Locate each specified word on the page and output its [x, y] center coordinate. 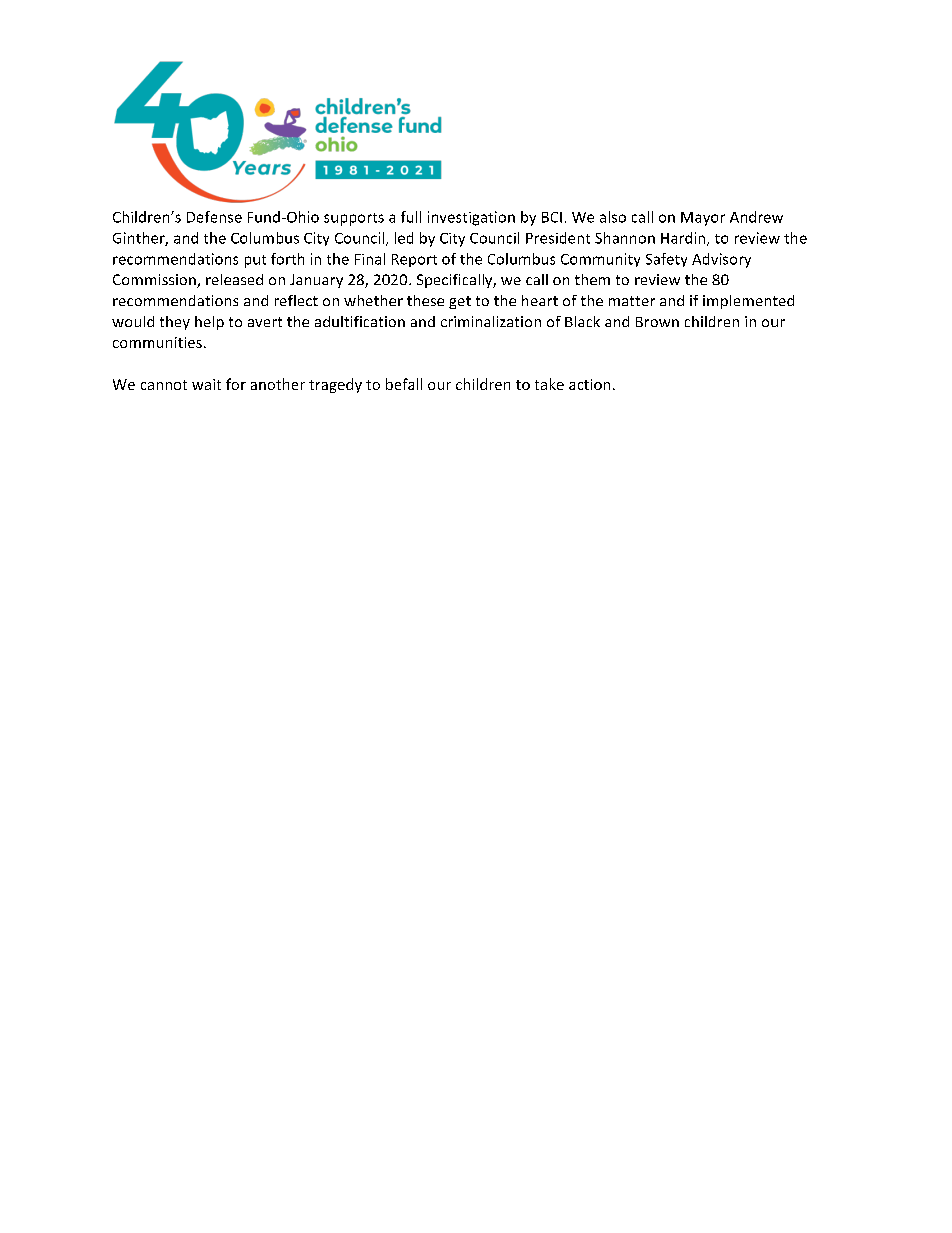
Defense [214, 217]
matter [632, 301]
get [460, 302]
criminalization [491, 321]
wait [206, 384]
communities [157, 342]
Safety [666, 260]
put [255, 261]
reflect [296, 300]
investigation [471, 218]
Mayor [703, 219]
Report [414, 260]
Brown [657, 322]
